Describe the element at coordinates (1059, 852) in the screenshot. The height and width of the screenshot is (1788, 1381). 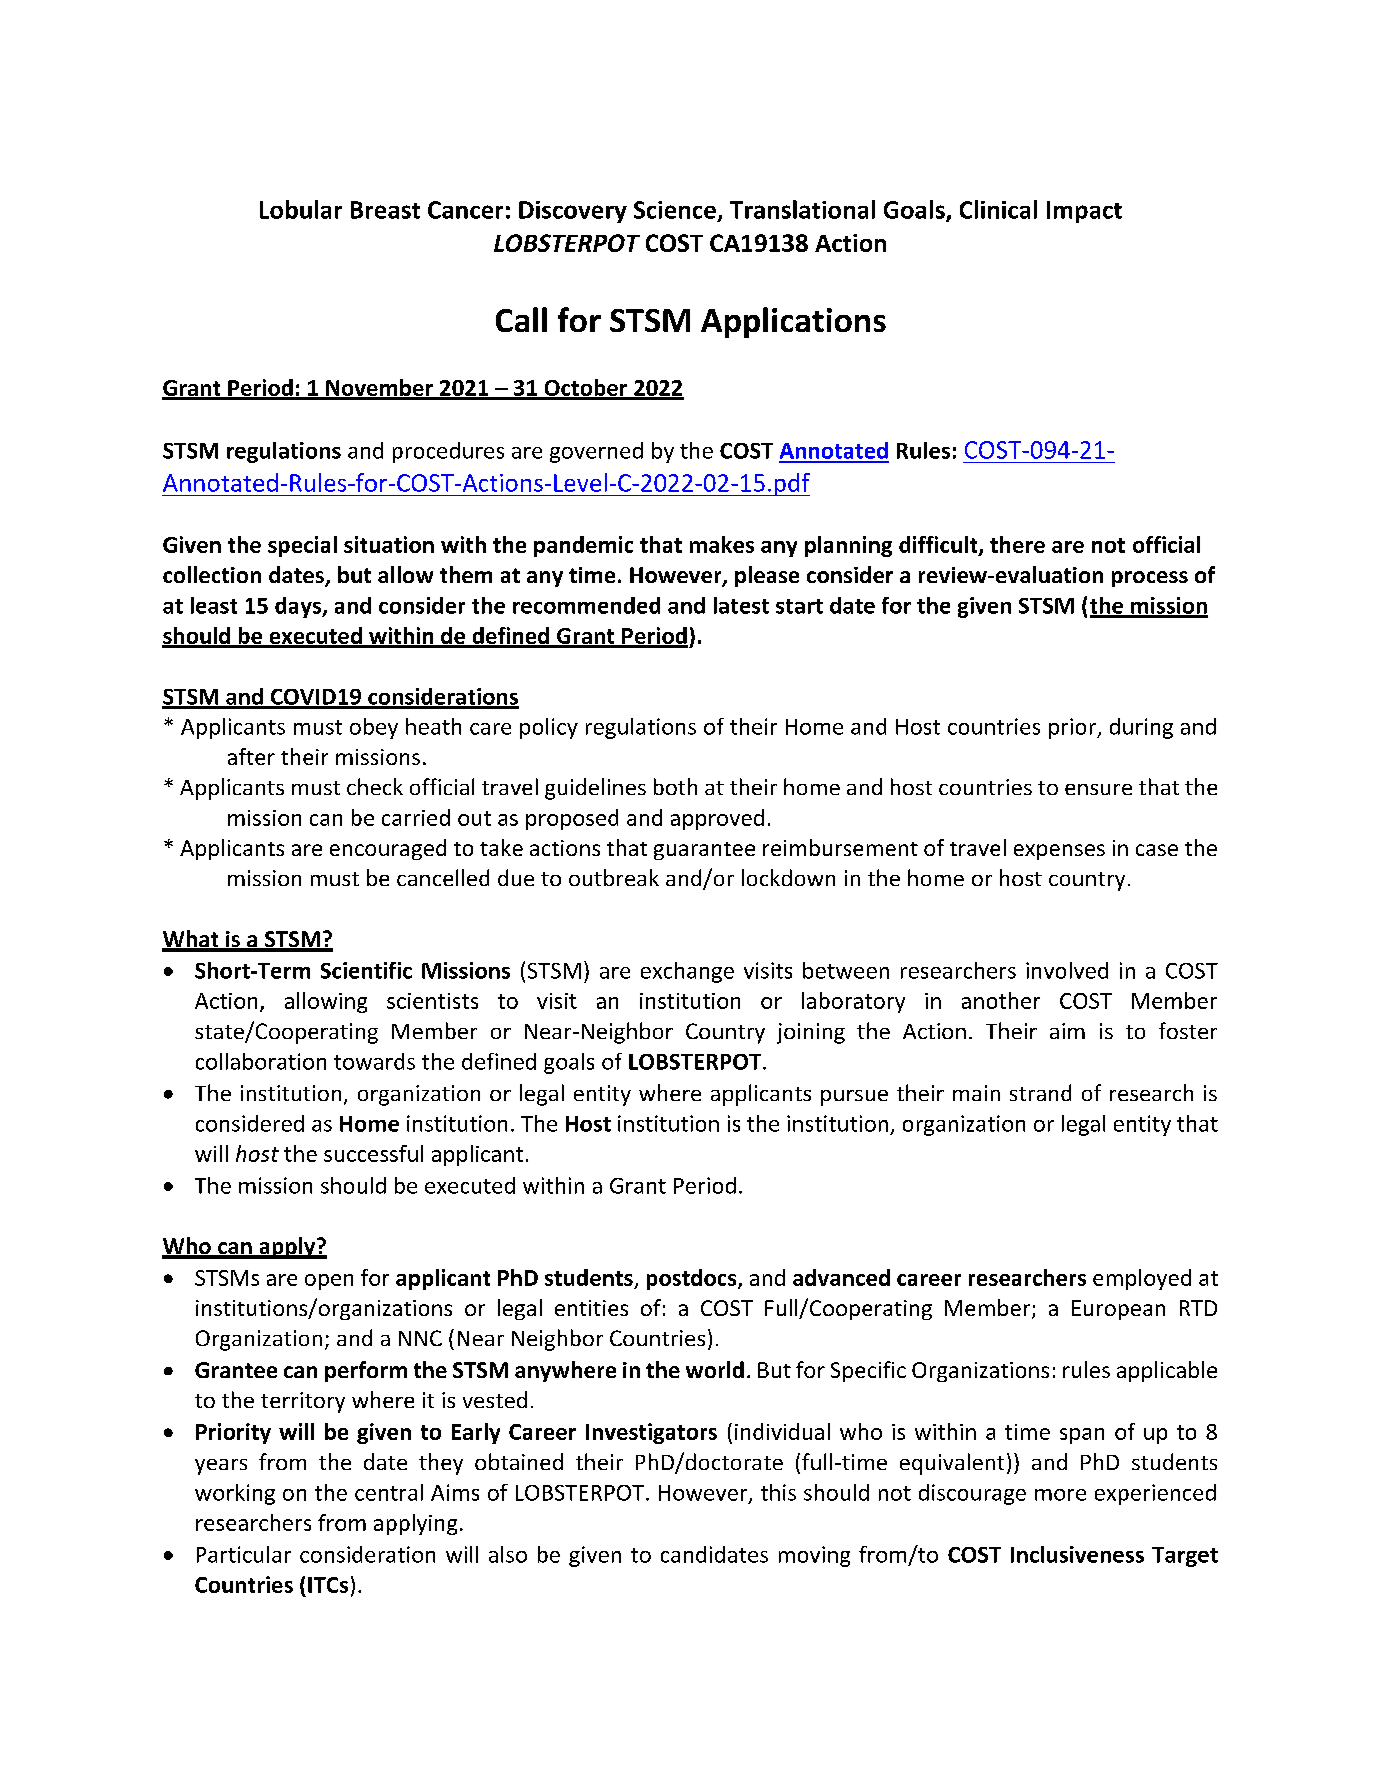
I see `expenses` at that location.
